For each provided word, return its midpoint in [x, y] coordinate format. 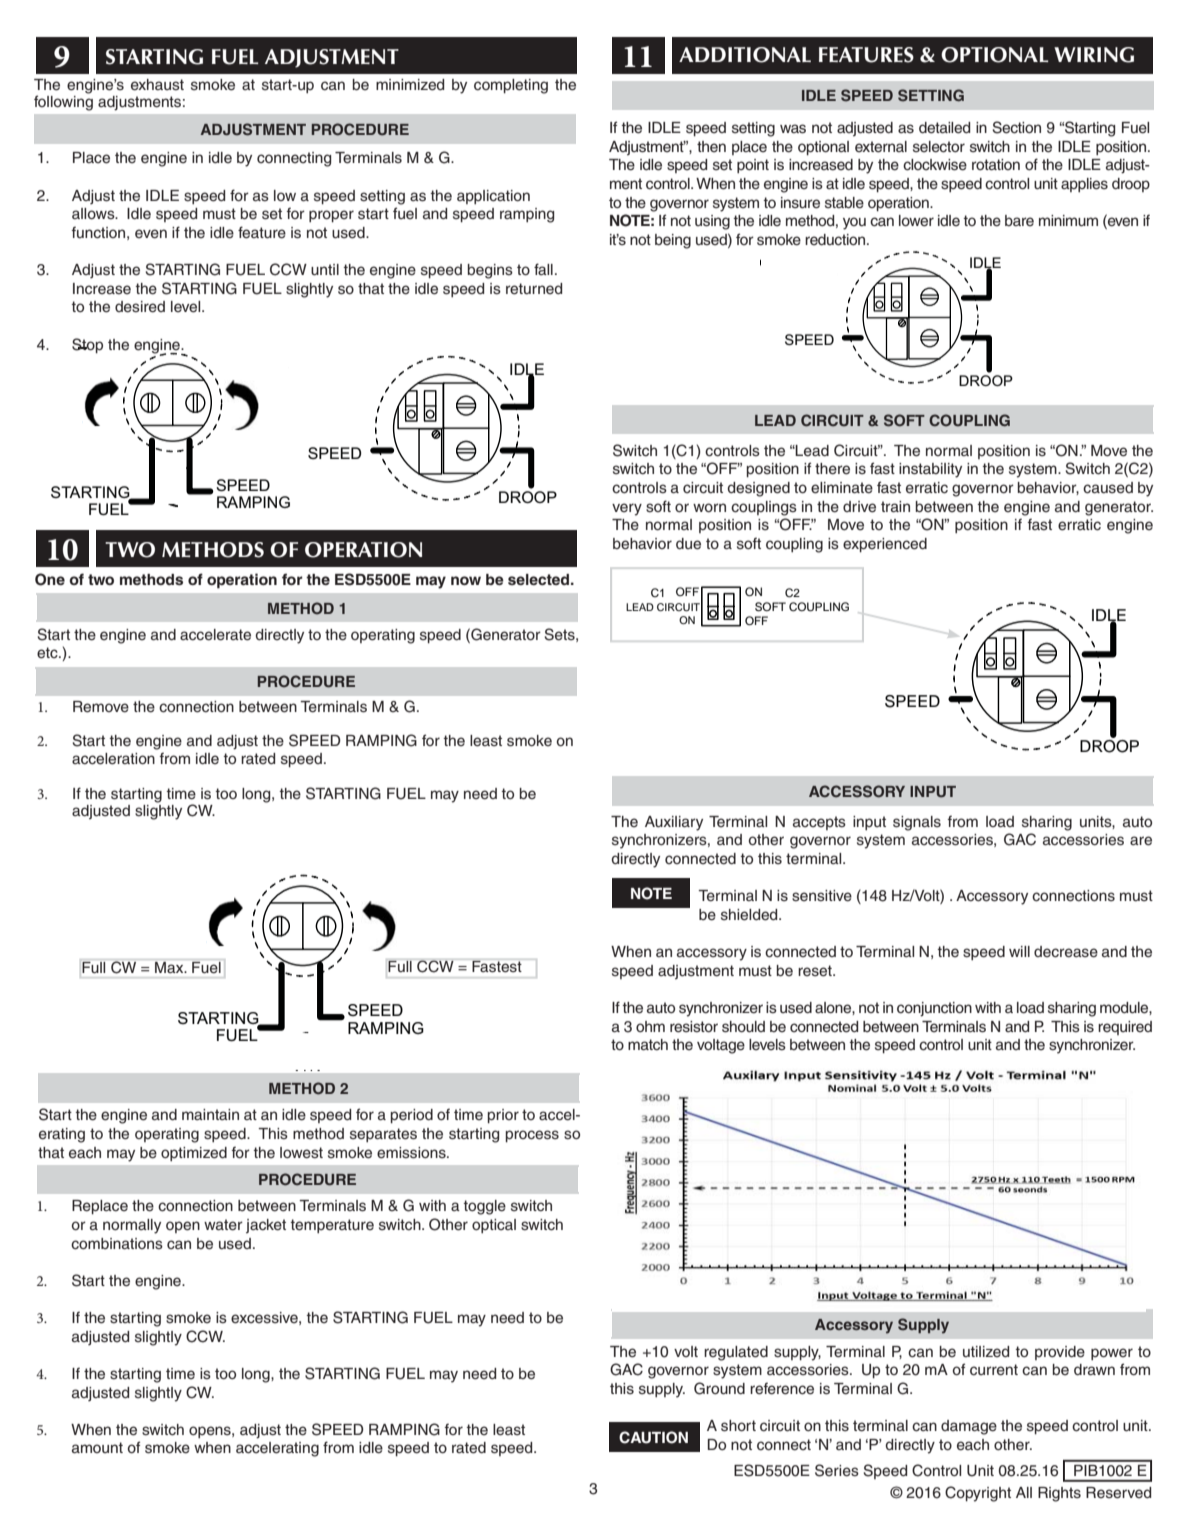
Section [1016, 127]
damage [969, 1427]
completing [511, 86]
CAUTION [653, 1437]
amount [97, 1448]
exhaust [157, 85]
